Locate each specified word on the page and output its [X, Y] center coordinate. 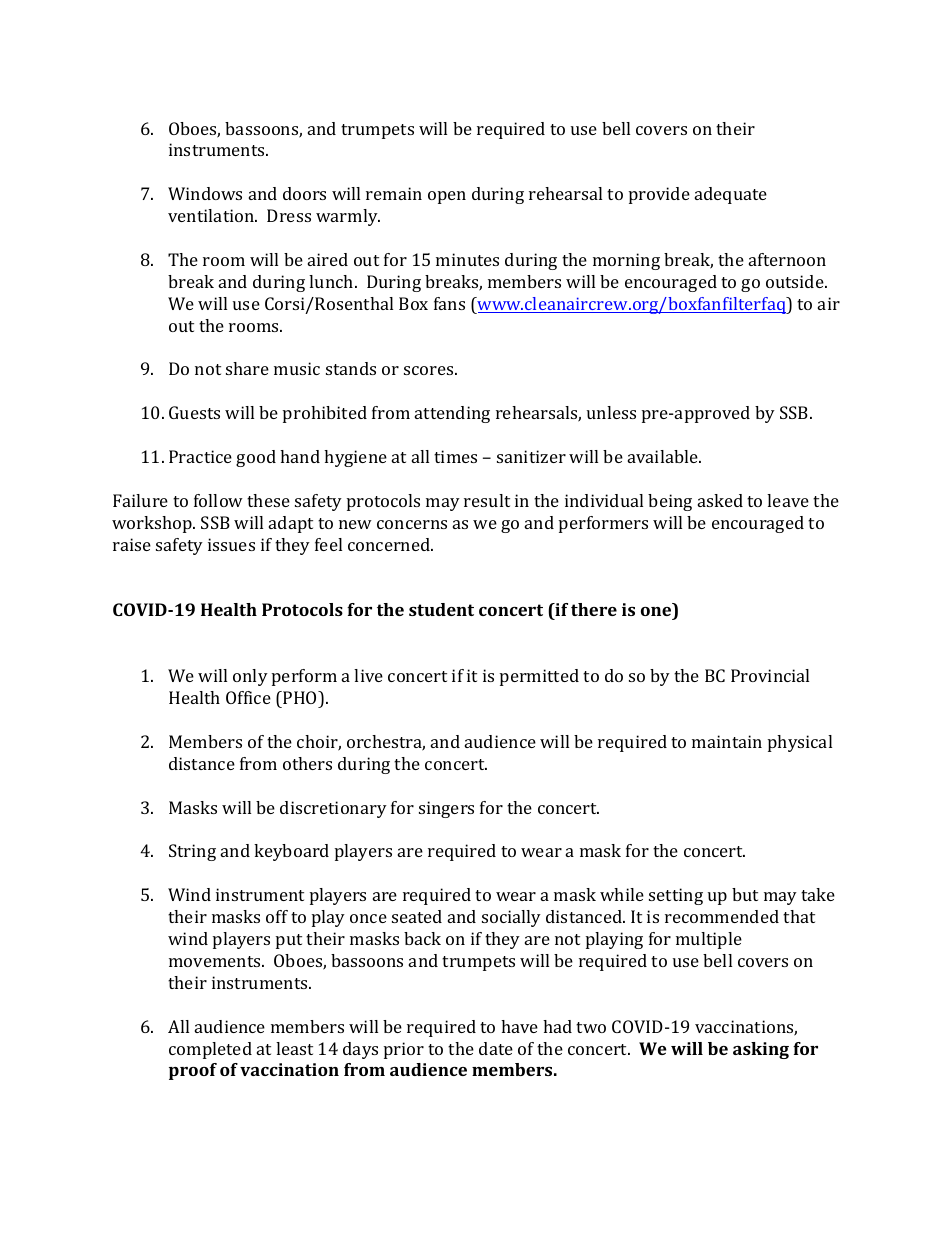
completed [210, 1050]
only [250, 677]
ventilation [212, 215]
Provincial [770, 675]
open [447, 197]
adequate [731, 195]
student [441, 609]
